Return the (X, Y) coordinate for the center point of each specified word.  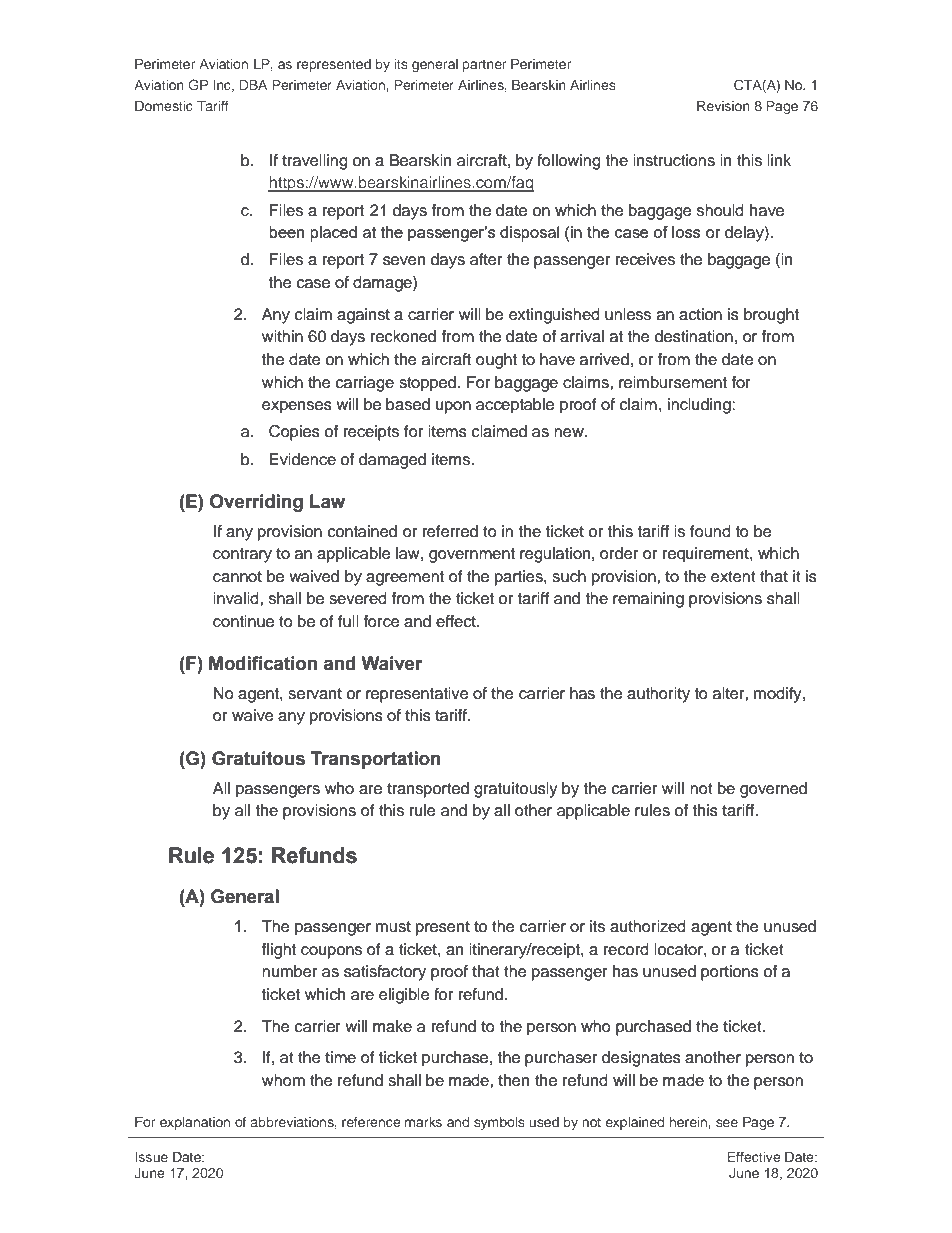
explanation (195, 1123)
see (727, 1123)
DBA (253, 85)
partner (484, 66)
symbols (499, 1123)
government (472, 555)
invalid (237, 598)
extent (733, 577)
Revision (723, 106)
